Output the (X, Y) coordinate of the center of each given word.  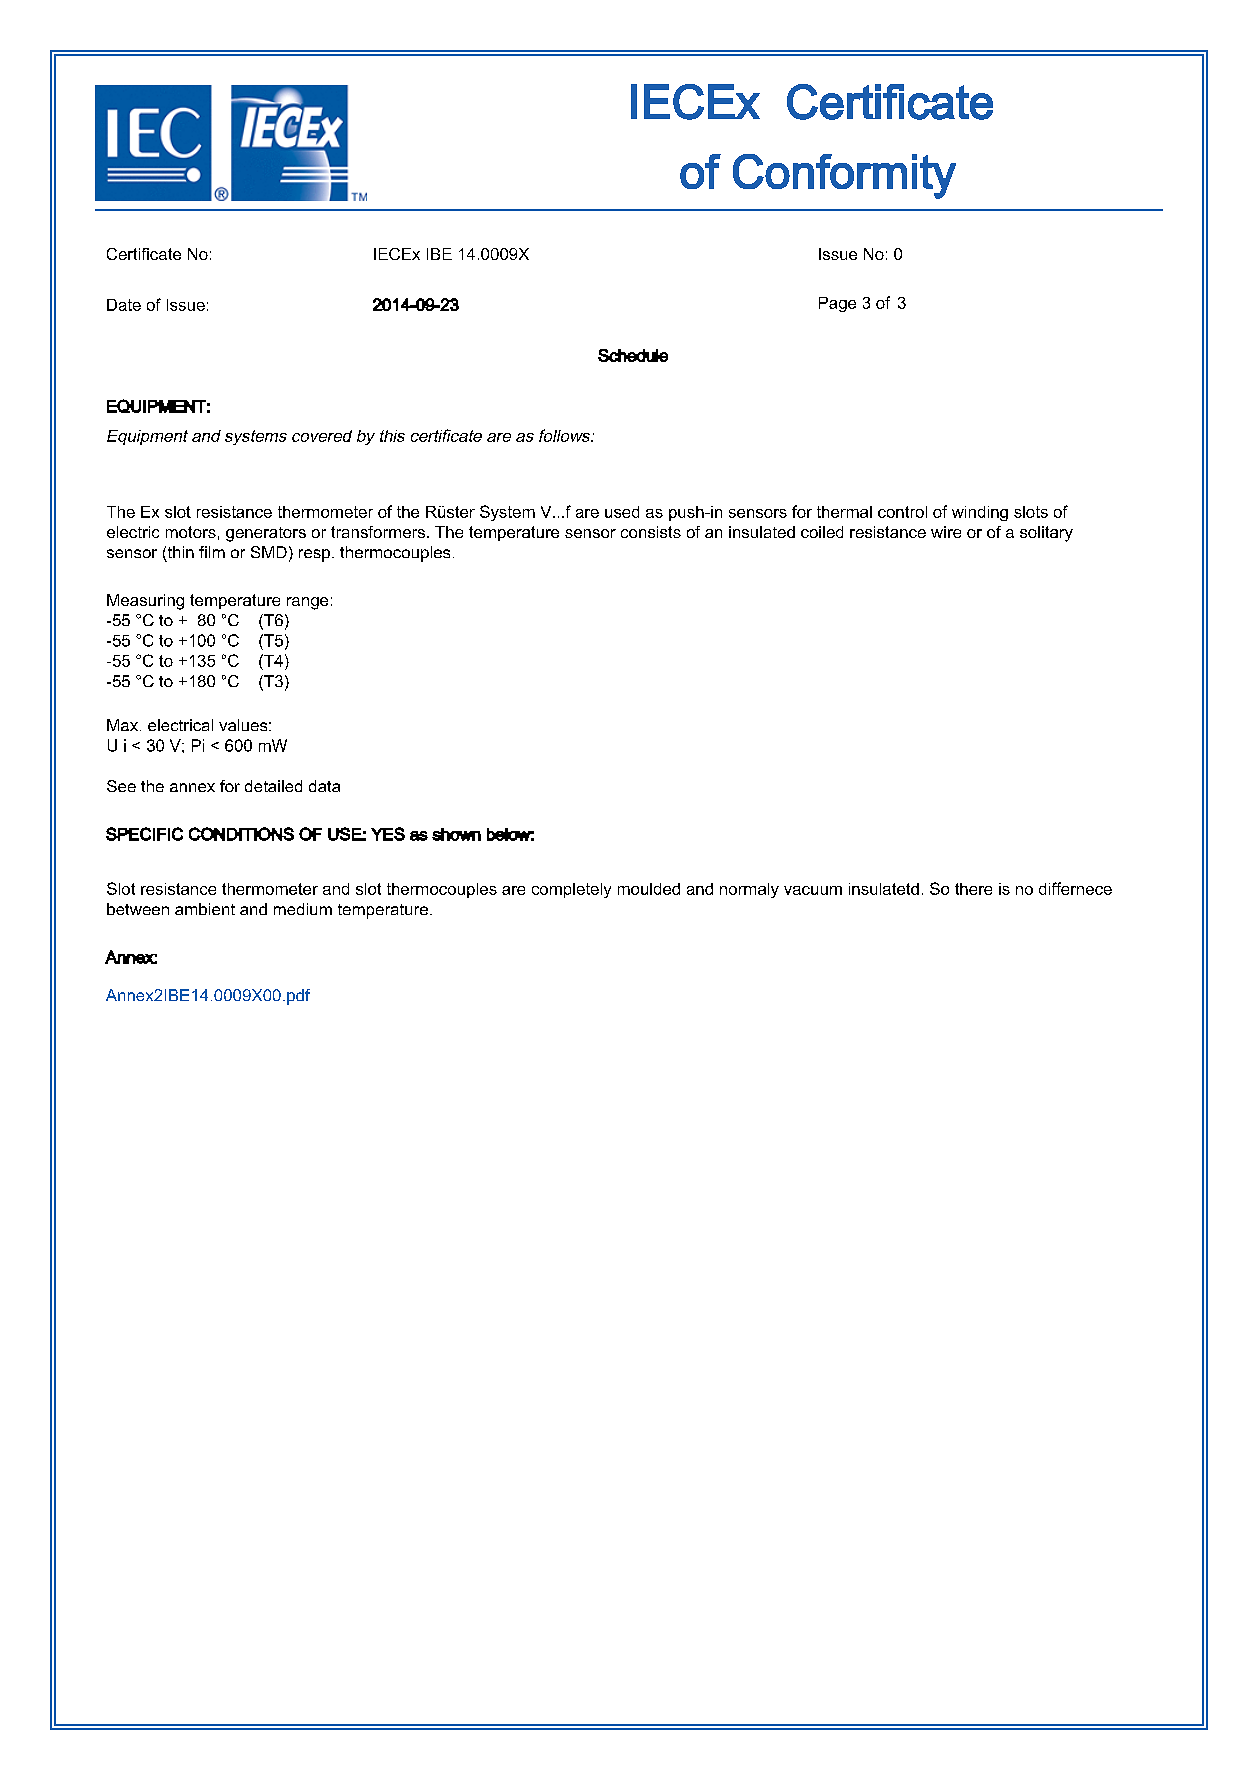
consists (651, 532)
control (902, 512)
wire (946, 532)
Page (837, 304)
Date (124, 305)
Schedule (633, 355)
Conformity (844, 176)
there (973, 889)
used (622, 512)
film (212, 552)
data (324, 786)
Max (124, 725)
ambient (205, 909)
